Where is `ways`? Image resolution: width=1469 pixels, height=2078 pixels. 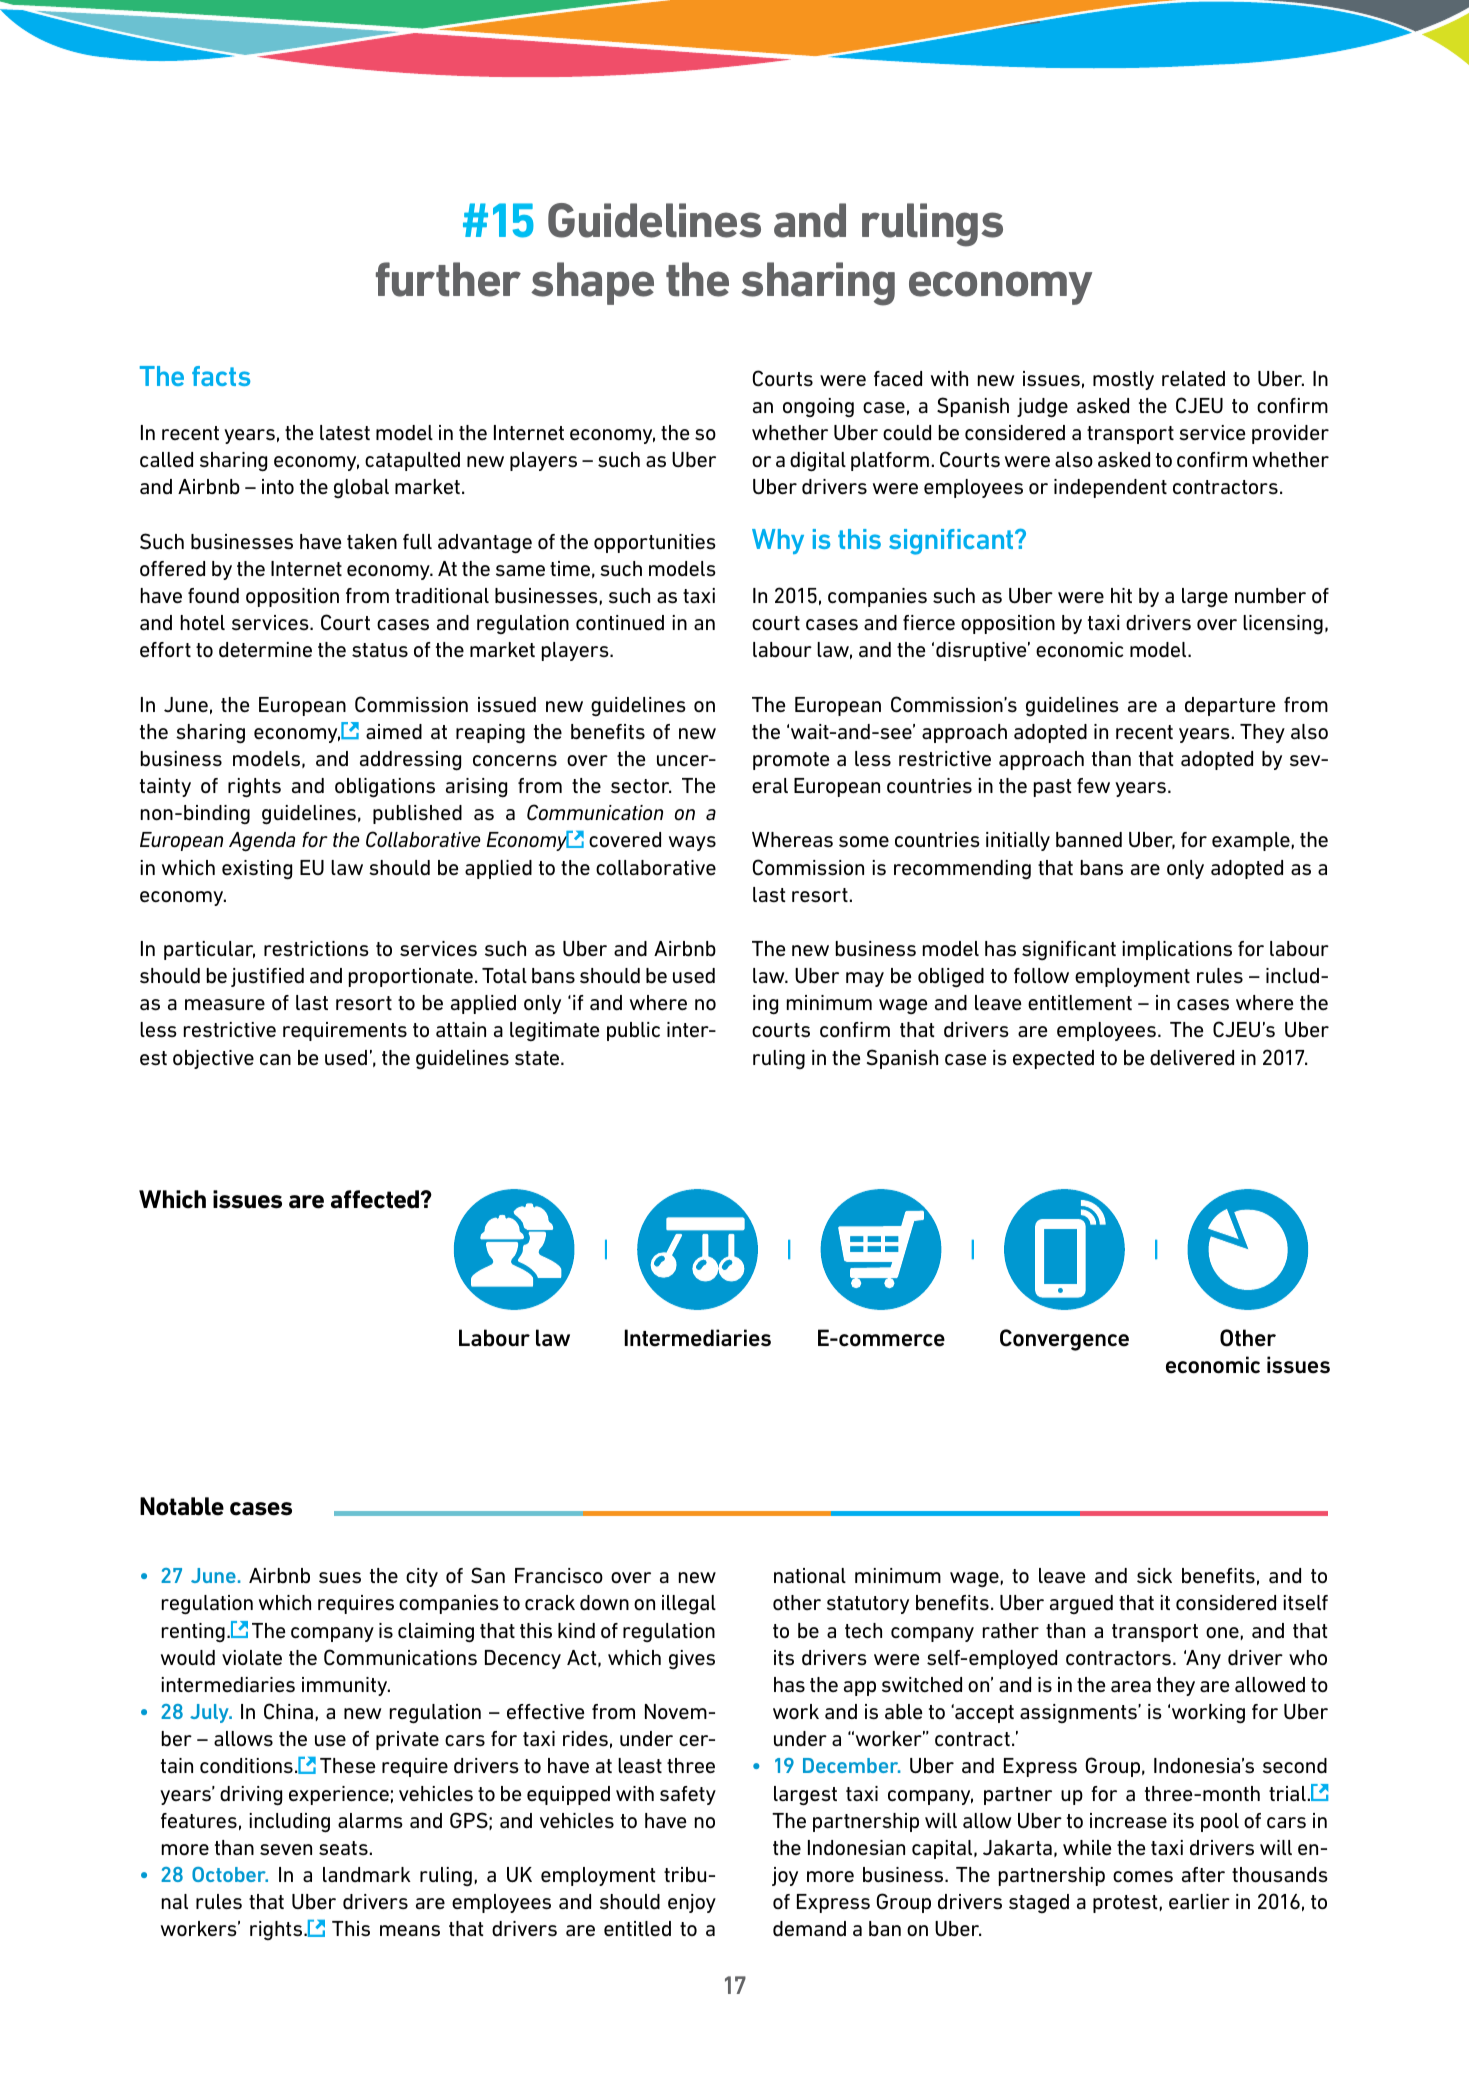
ways is located at coordinates (692, 843).
